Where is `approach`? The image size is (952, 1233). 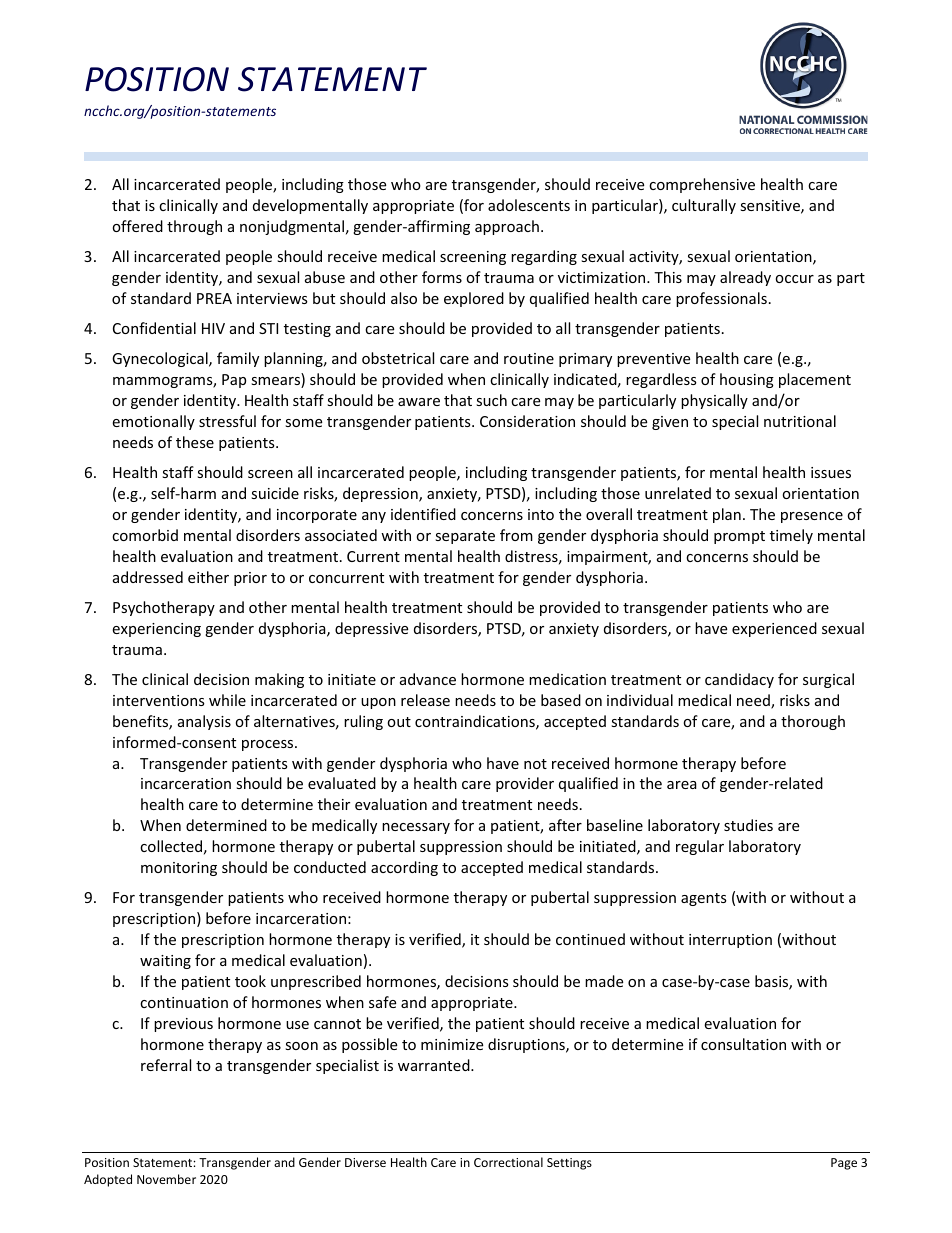 approach is located at coordinates (507, 227).
